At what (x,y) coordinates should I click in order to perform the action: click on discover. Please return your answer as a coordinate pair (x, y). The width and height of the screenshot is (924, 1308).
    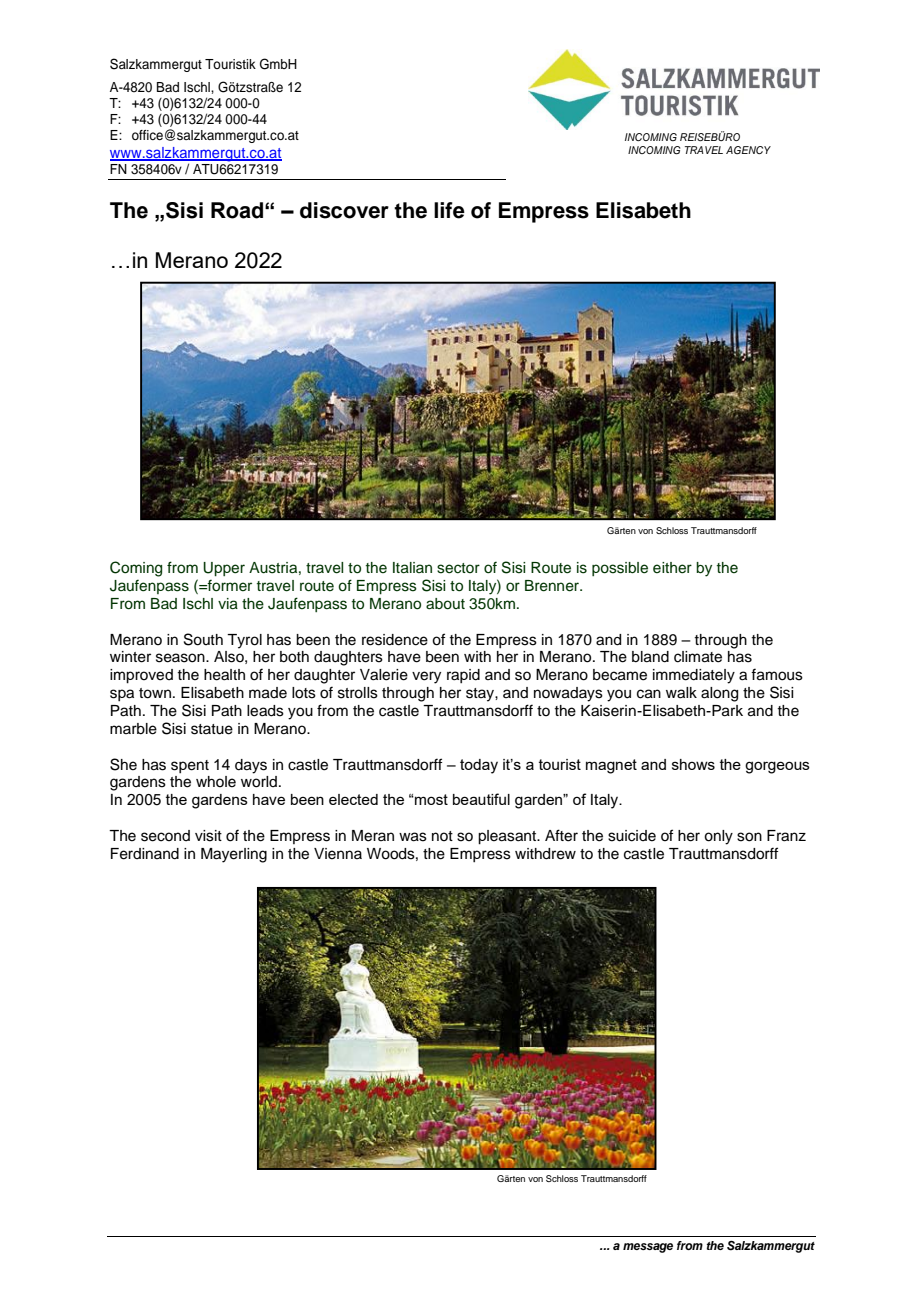
    Looking at the image, I should click on (344, 210).
